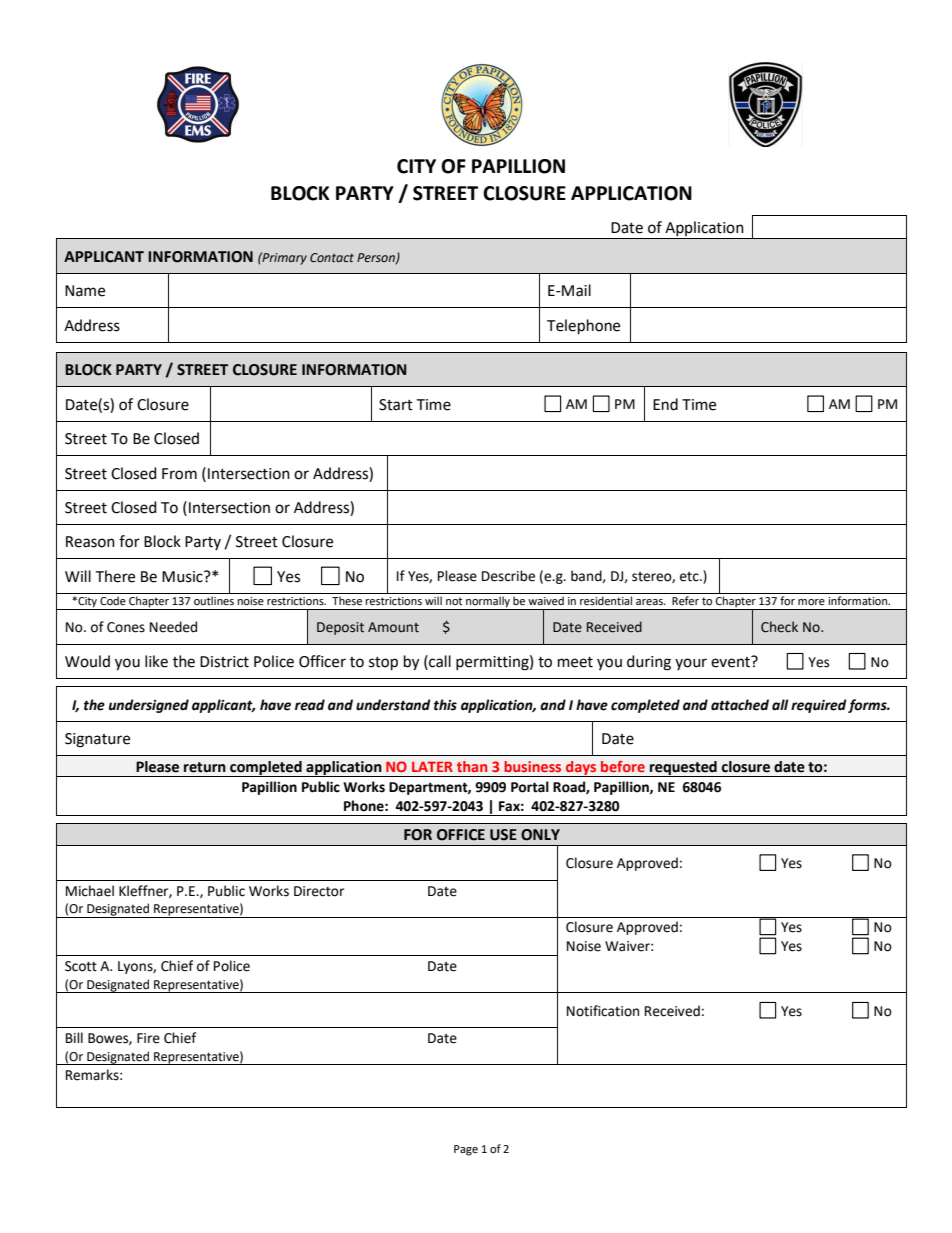 The image size is (952, 1233). I want to click on Notification, so click(603, 1011).
